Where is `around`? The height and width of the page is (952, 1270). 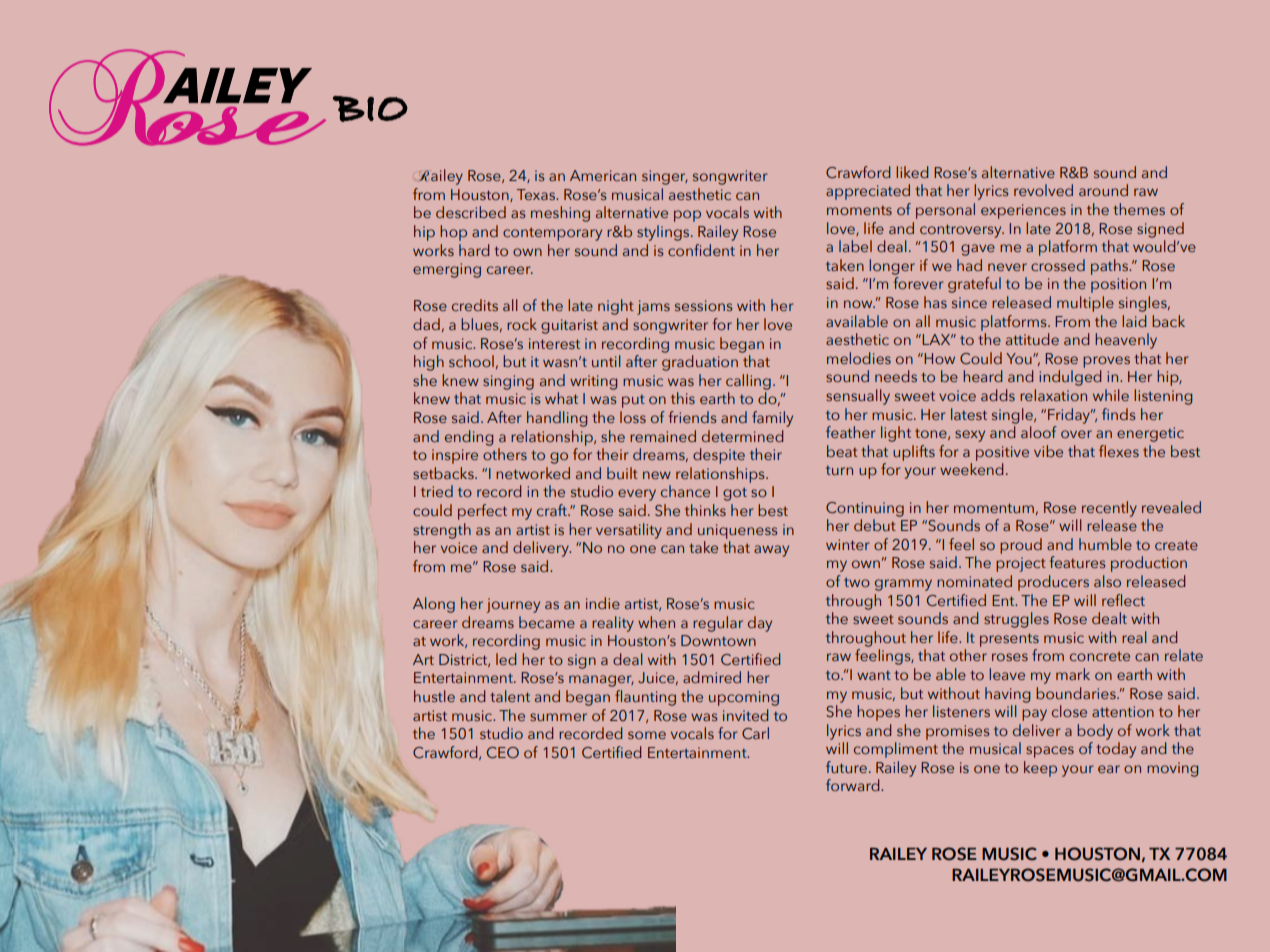 around is located at coordinates (1103, 190).
